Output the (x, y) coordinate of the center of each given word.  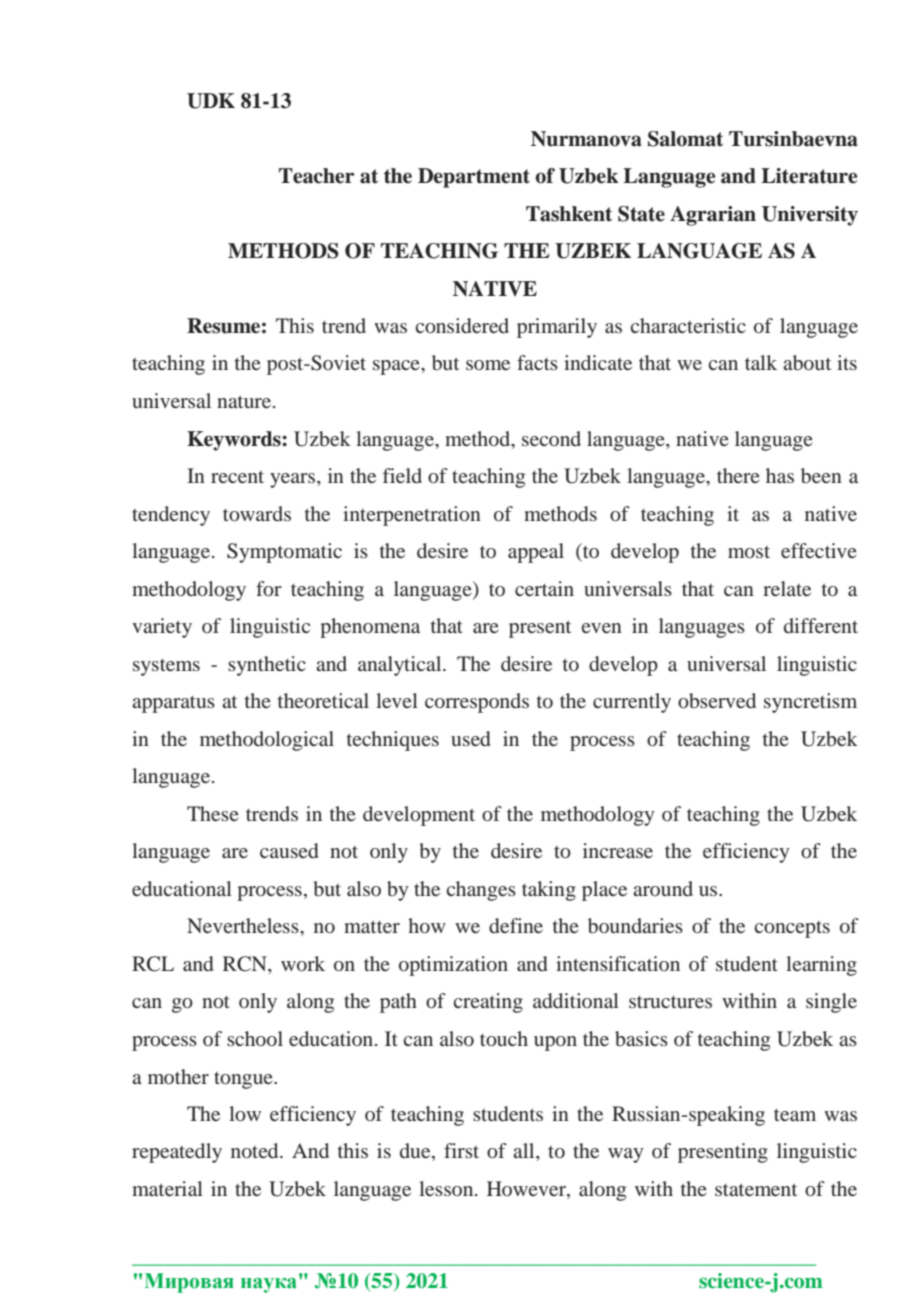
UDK (211, 101)
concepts (792, 929)
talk (761, 362)
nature (244, 401)
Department (474, 178)
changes (481, 891)
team (795, 1115)
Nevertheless (244, 925)
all (525, 1150)
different (821, 625)
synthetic (267, 666)
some (488, 365)
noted (256, 1150)
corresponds (477, 703)
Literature (809, 176)
